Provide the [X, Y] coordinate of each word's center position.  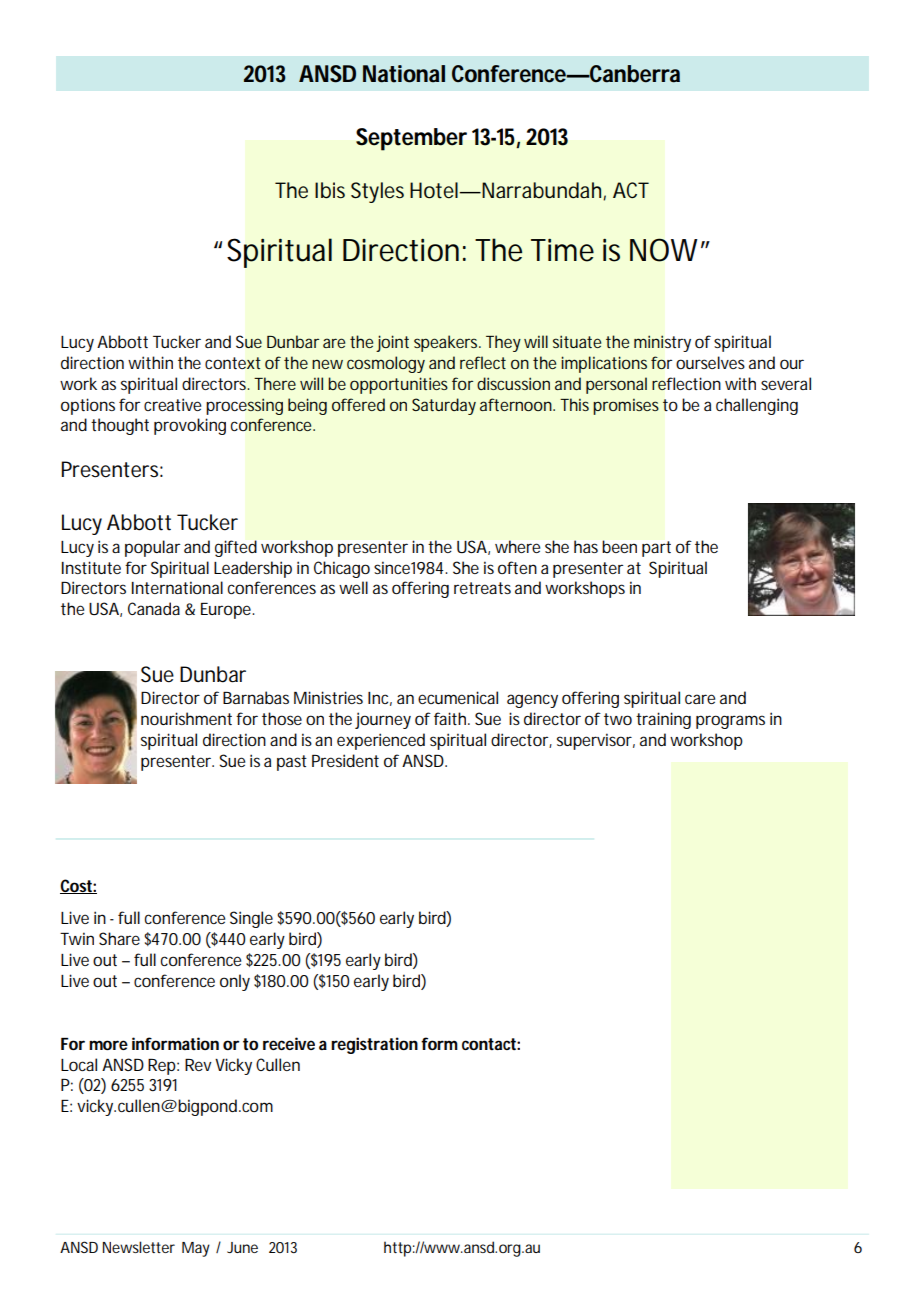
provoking [190, 426]
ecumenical [458, 697]
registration [374, 1045]
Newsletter [139, 1247]
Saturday [444, 406]
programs [730, 722]
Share [119, 938]
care [700, 699]
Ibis [330, 190]
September [411, 139]
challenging [757, 406]
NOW [663, 250]
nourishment [186, 718]
